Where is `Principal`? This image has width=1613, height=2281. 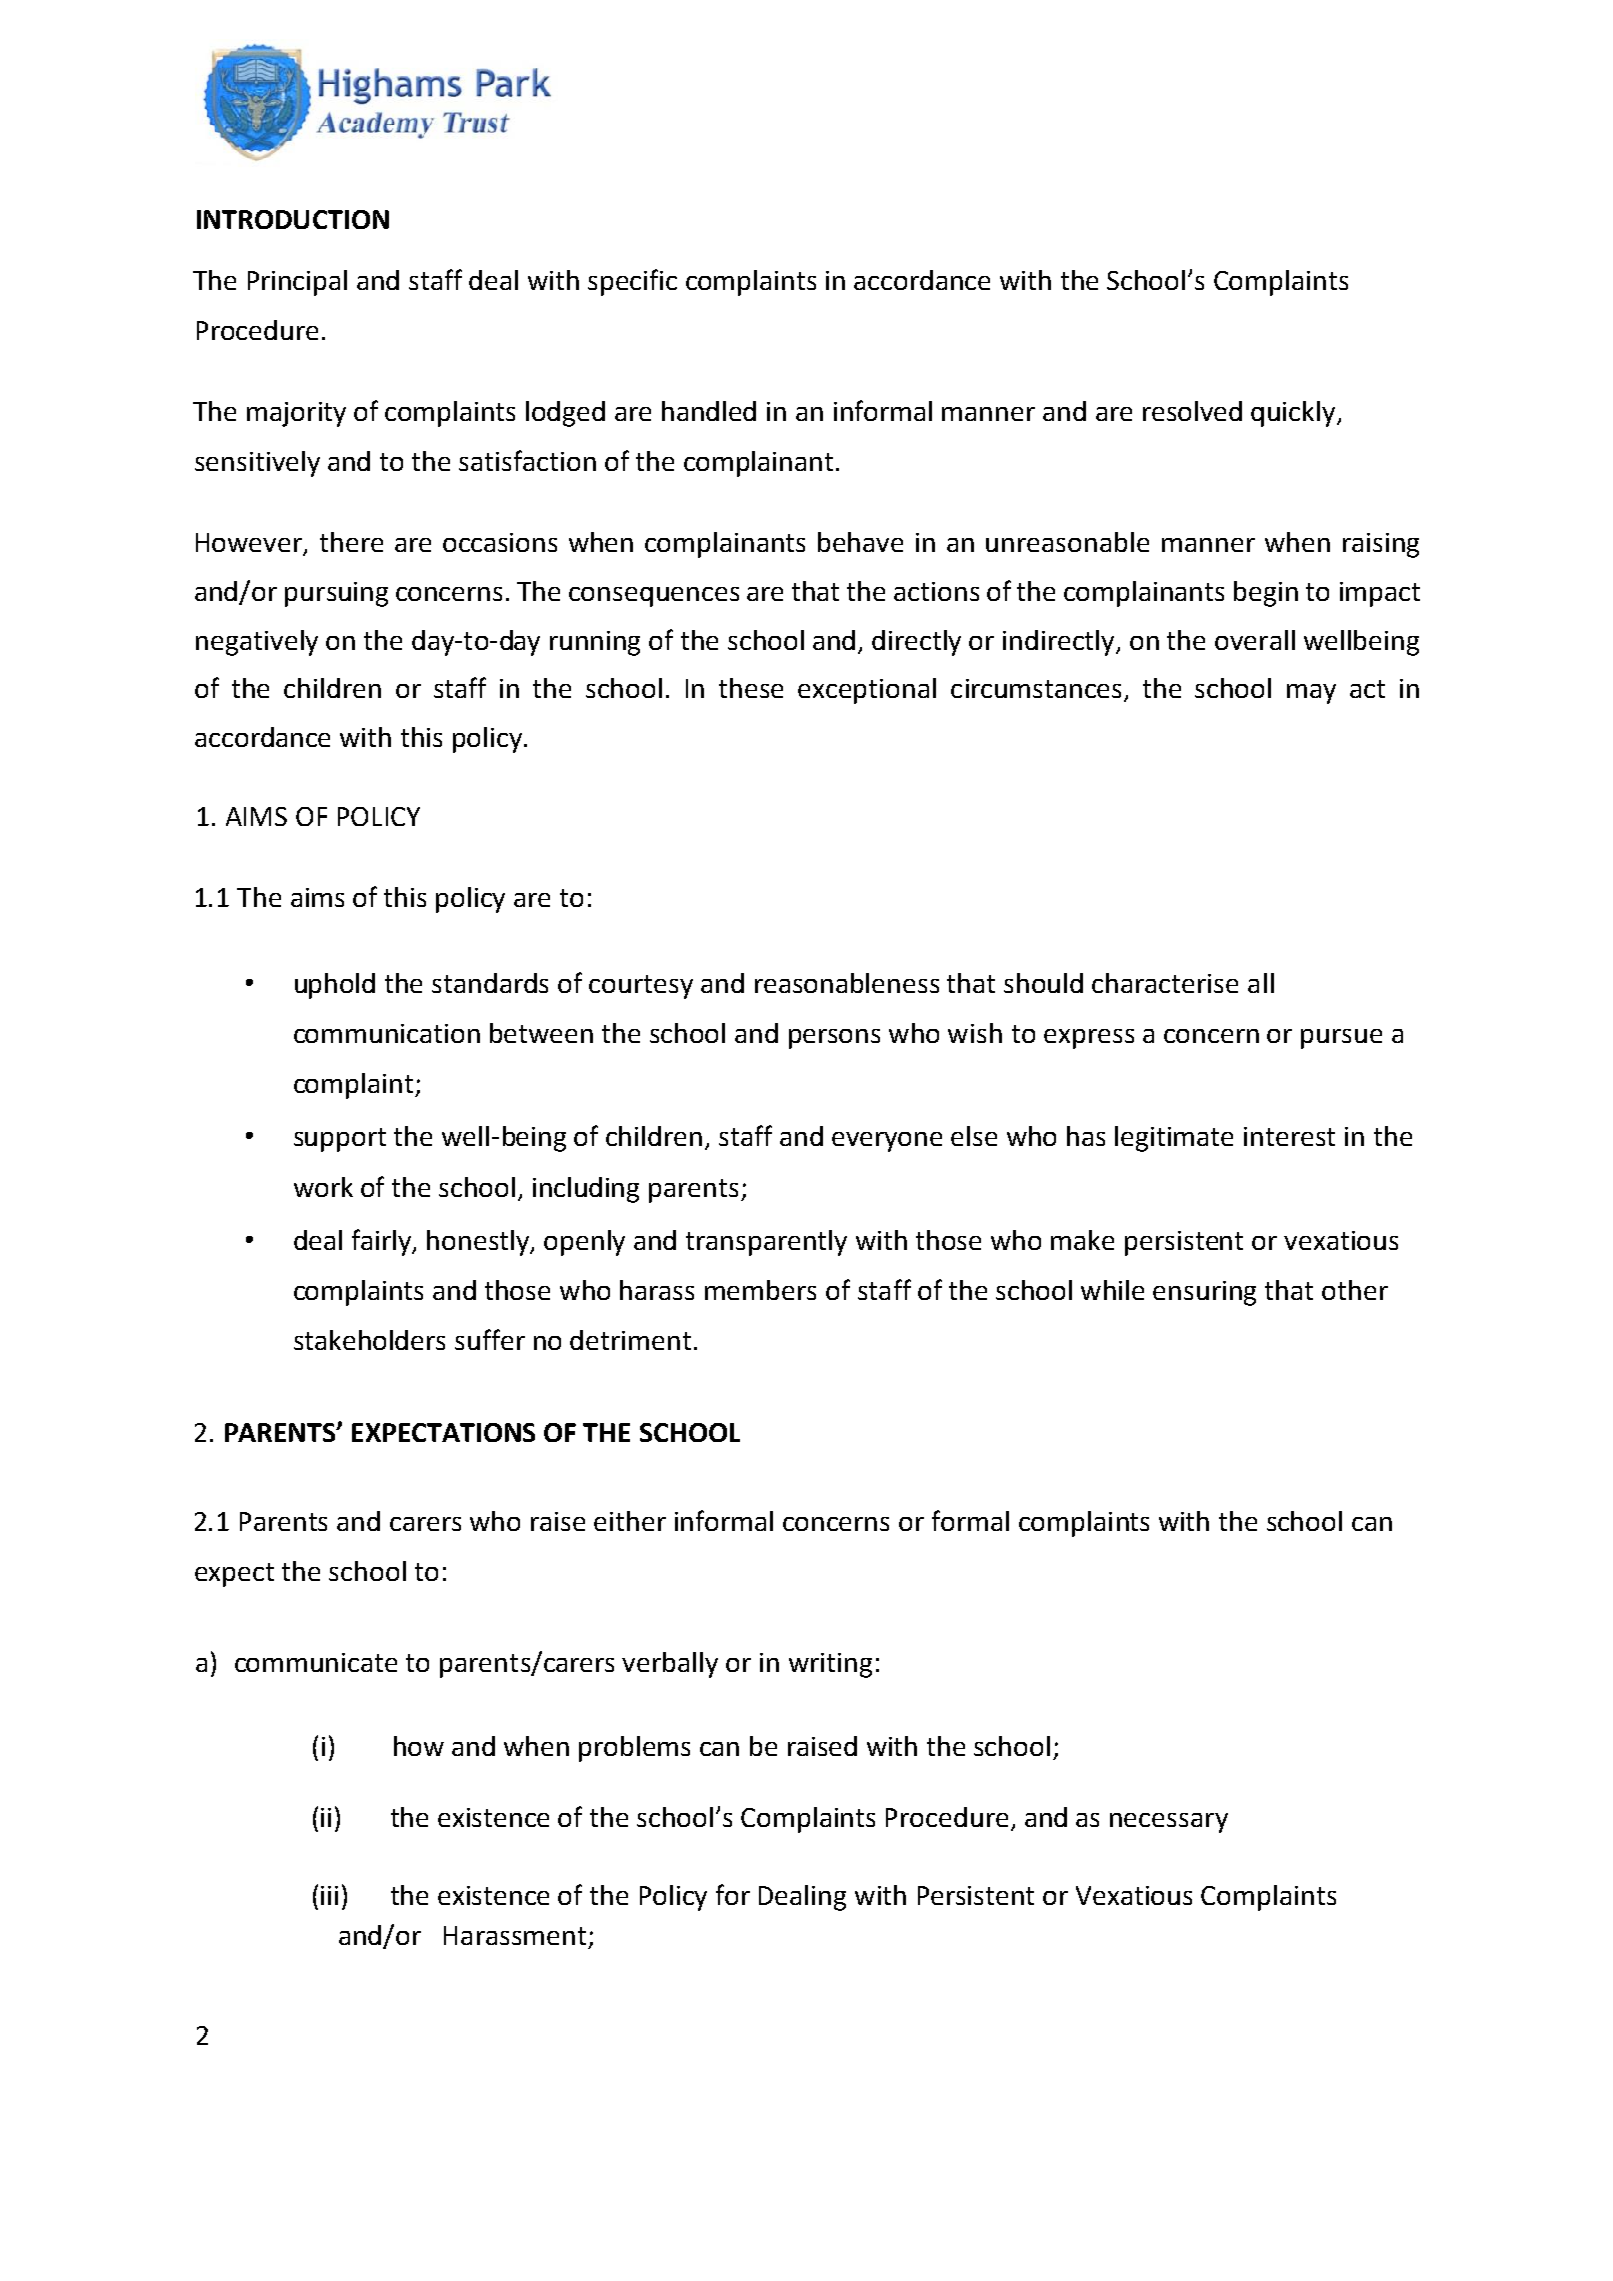
Principal is located at coordinates (297, 283).
